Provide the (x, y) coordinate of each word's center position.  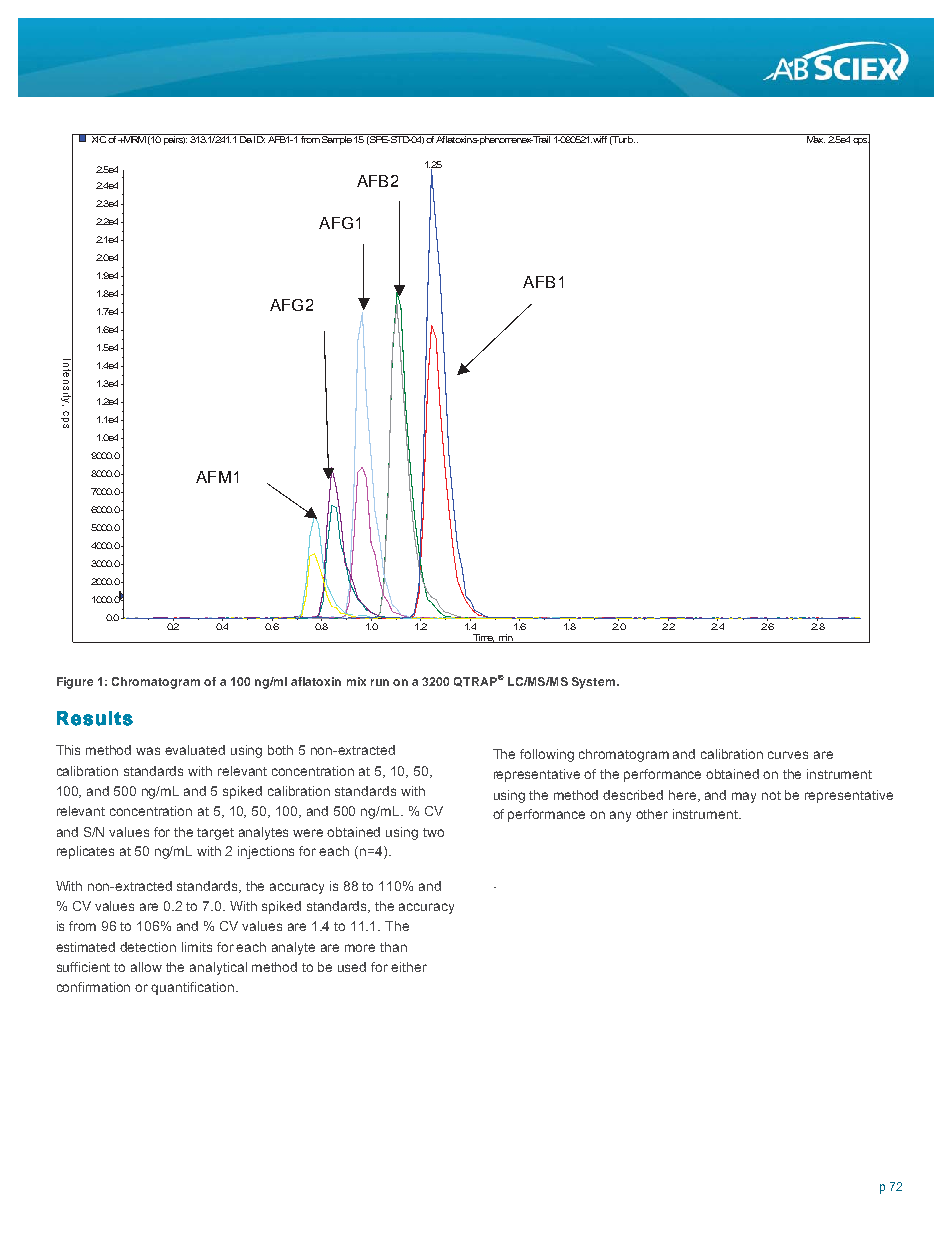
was (148, 751)
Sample (337, 139)
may (744, 797)
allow (146, 967)
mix (356, 681)
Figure (75, 683)
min (505, 638)
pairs (174, 139)
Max (815, 138)
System (593, 683)
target (215, 834)
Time (483, 638)
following (547, 755)
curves (788, 755)
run (380, 682)
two (433, 832)
